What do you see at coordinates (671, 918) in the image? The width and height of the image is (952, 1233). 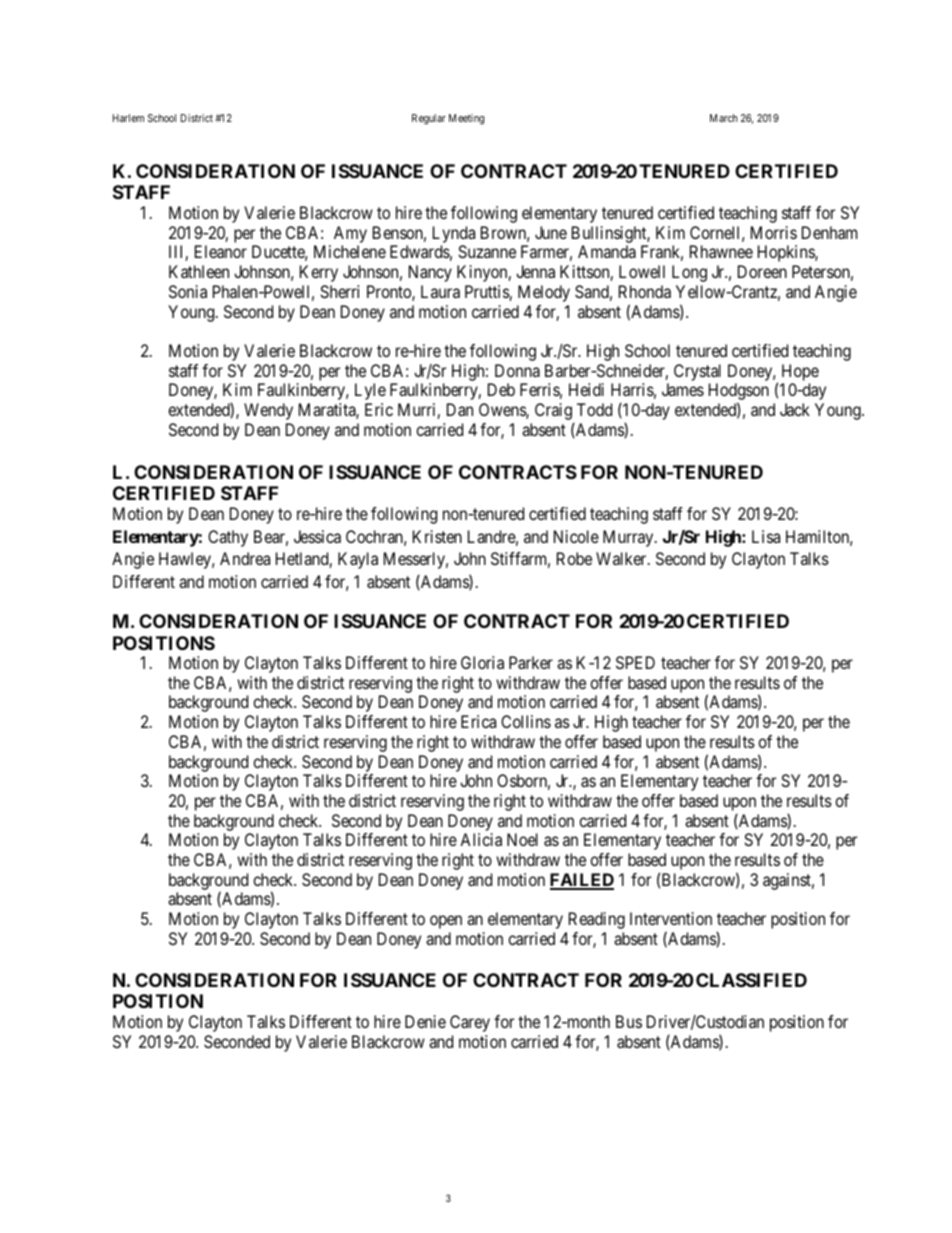 I see `Intervention` at bounding box center [671, 918].
